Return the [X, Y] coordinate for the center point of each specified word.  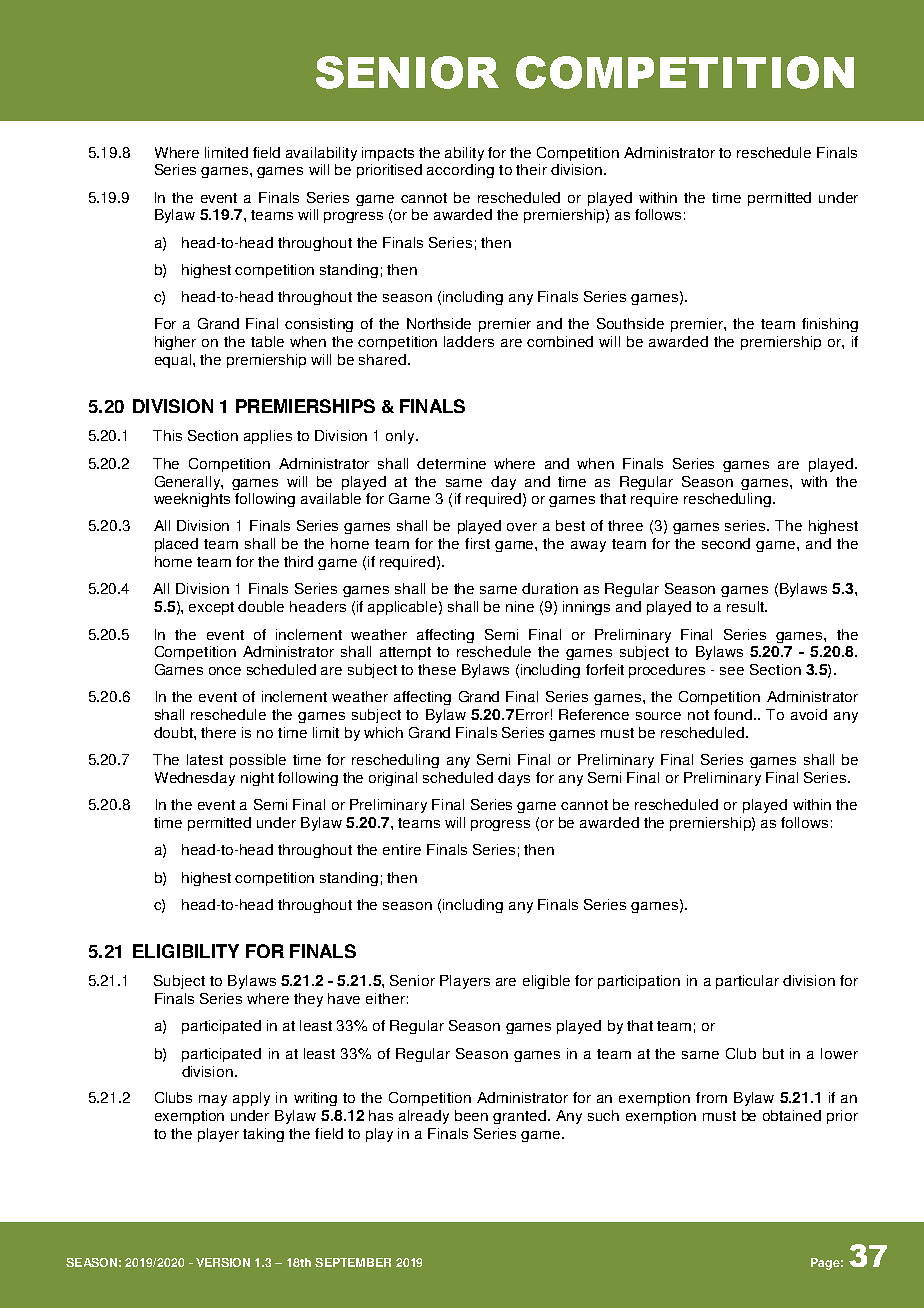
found [734, 714]
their [531, 169]
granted [521, 1117]
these [437, 669]
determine [451, 463]
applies [268, 437]
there [218, 732]
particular [747, 982]
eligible [546, 982]
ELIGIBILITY [186, 951]
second [726, 543]
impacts [388, 154]
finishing [830, 325]
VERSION [223, 1262]
